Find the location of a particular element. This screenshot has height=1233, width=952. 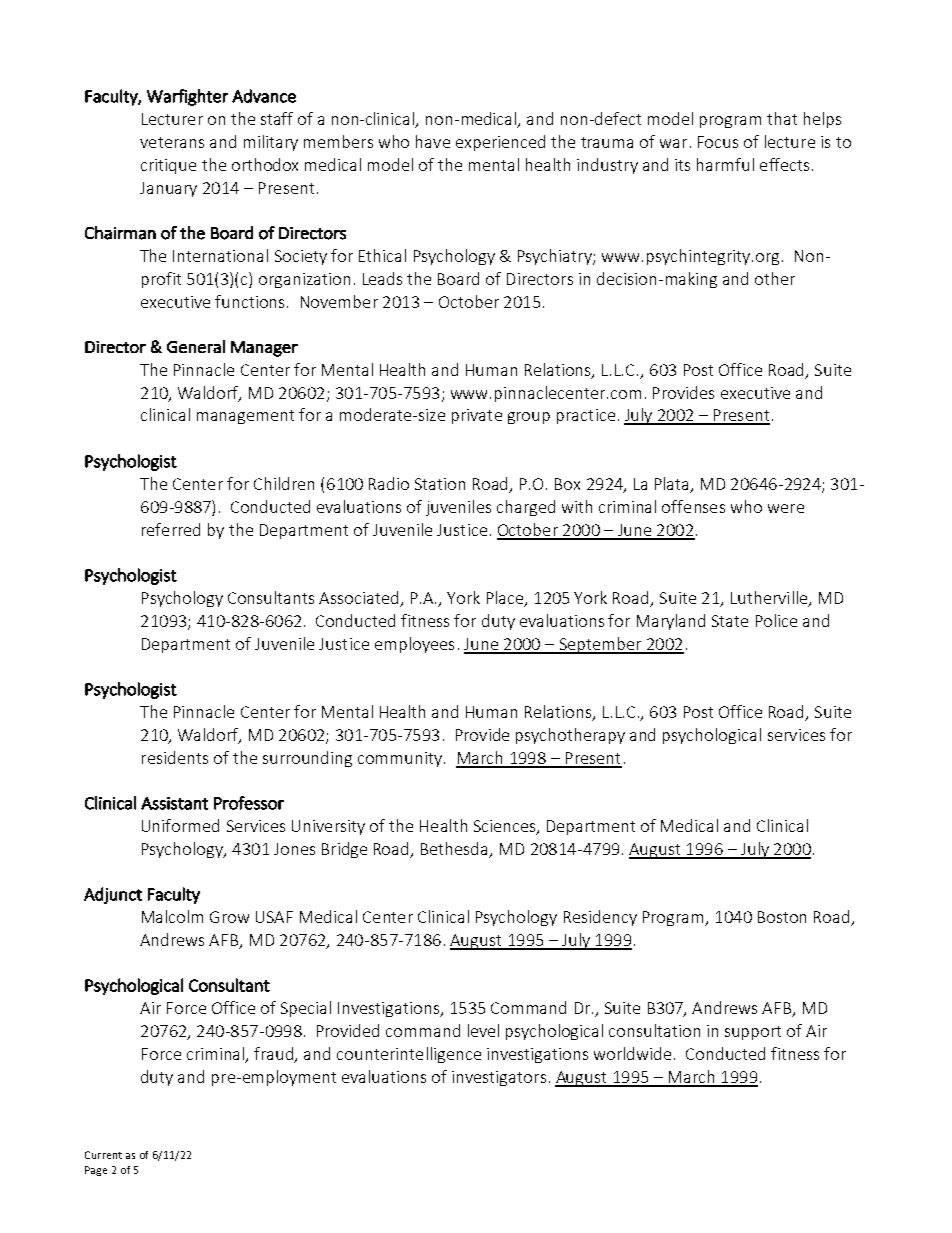

referred is located at coordinates (171, 529).
